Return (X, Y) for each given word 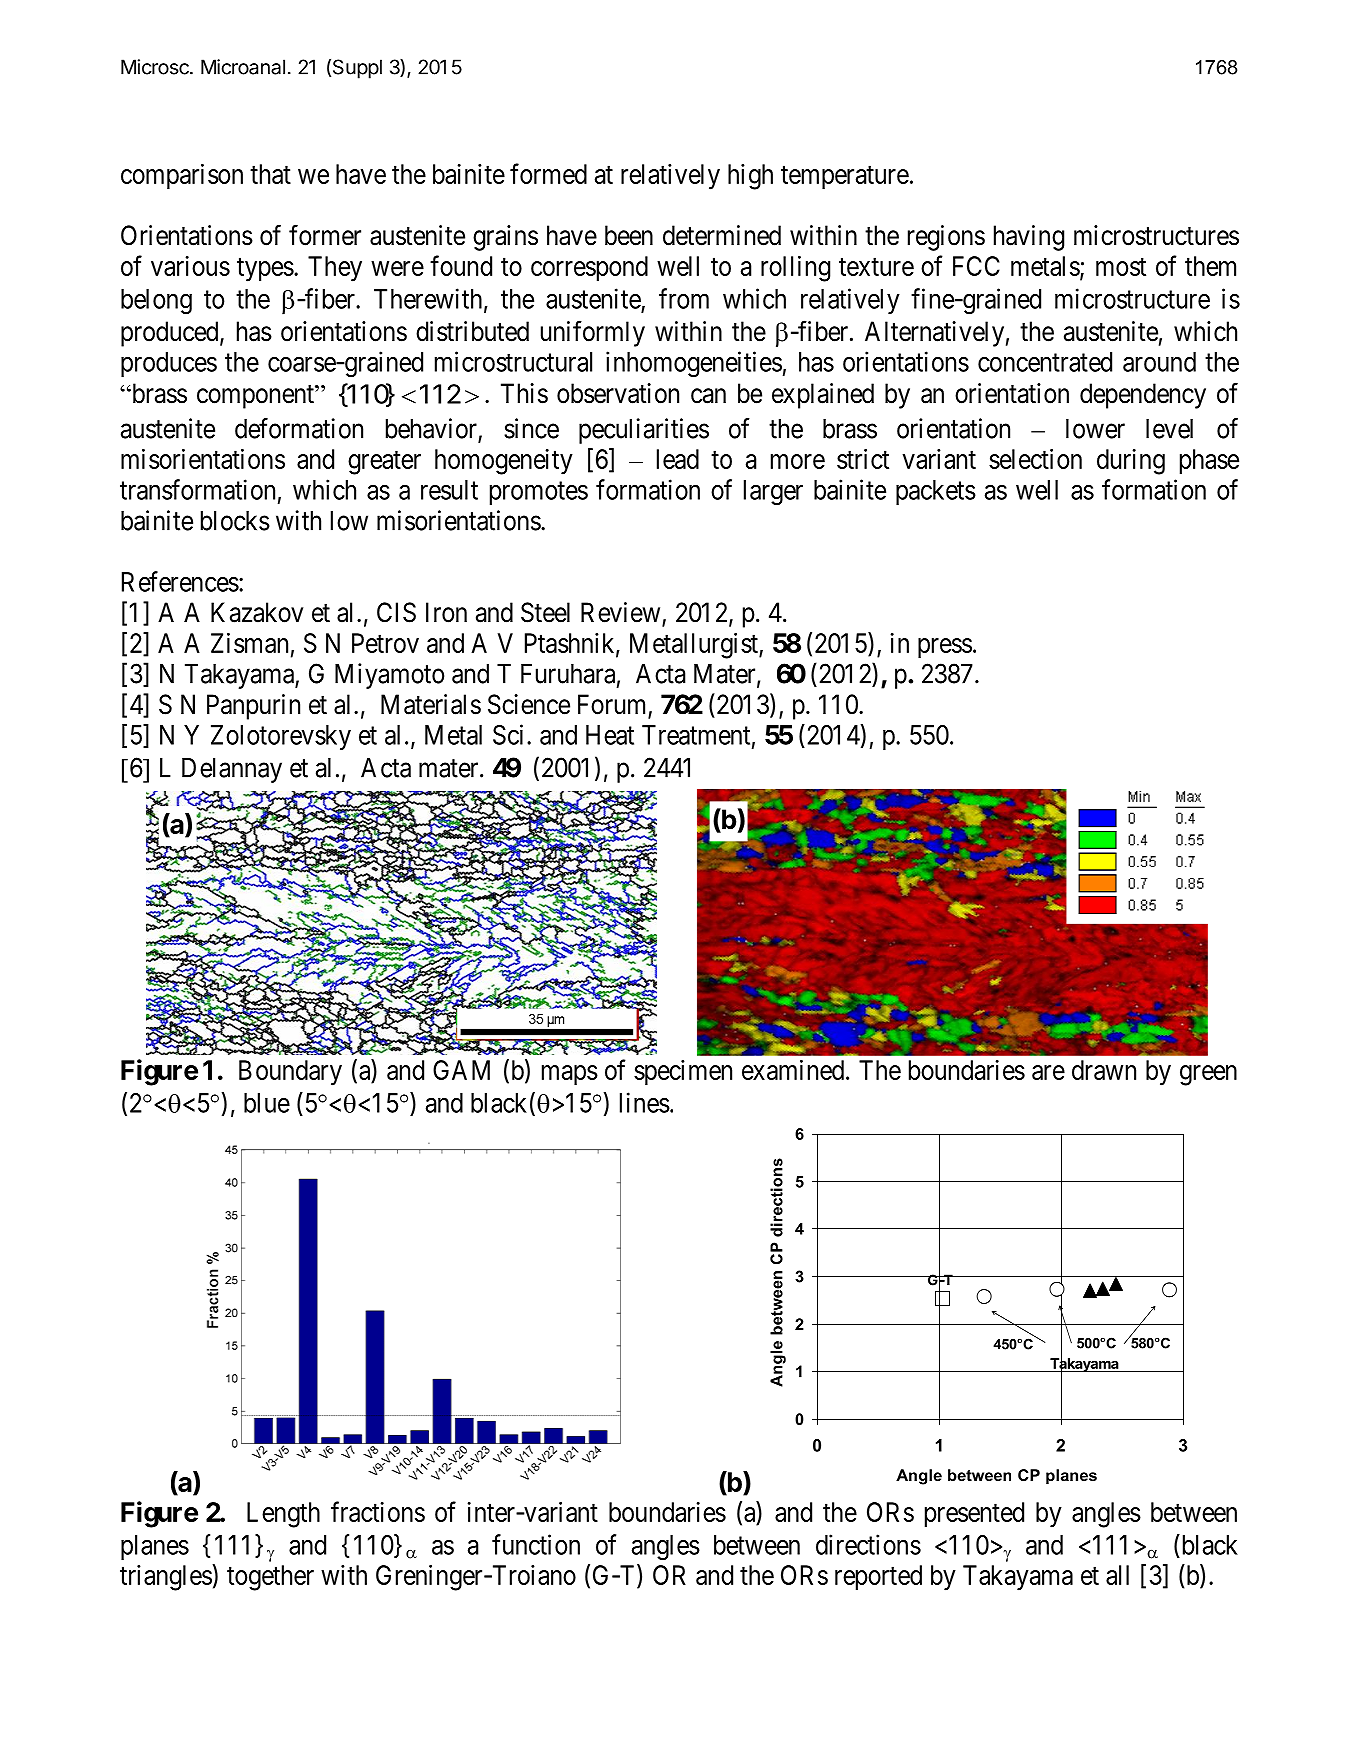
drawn (1104, 1070)
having (1029, 238)
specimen (683, 1072)
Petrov (385, 643)
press (945, 648)
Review (622, 613)
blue (267, 1103)
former (325, 235)
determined (722, 235)
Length (283, 1515)
